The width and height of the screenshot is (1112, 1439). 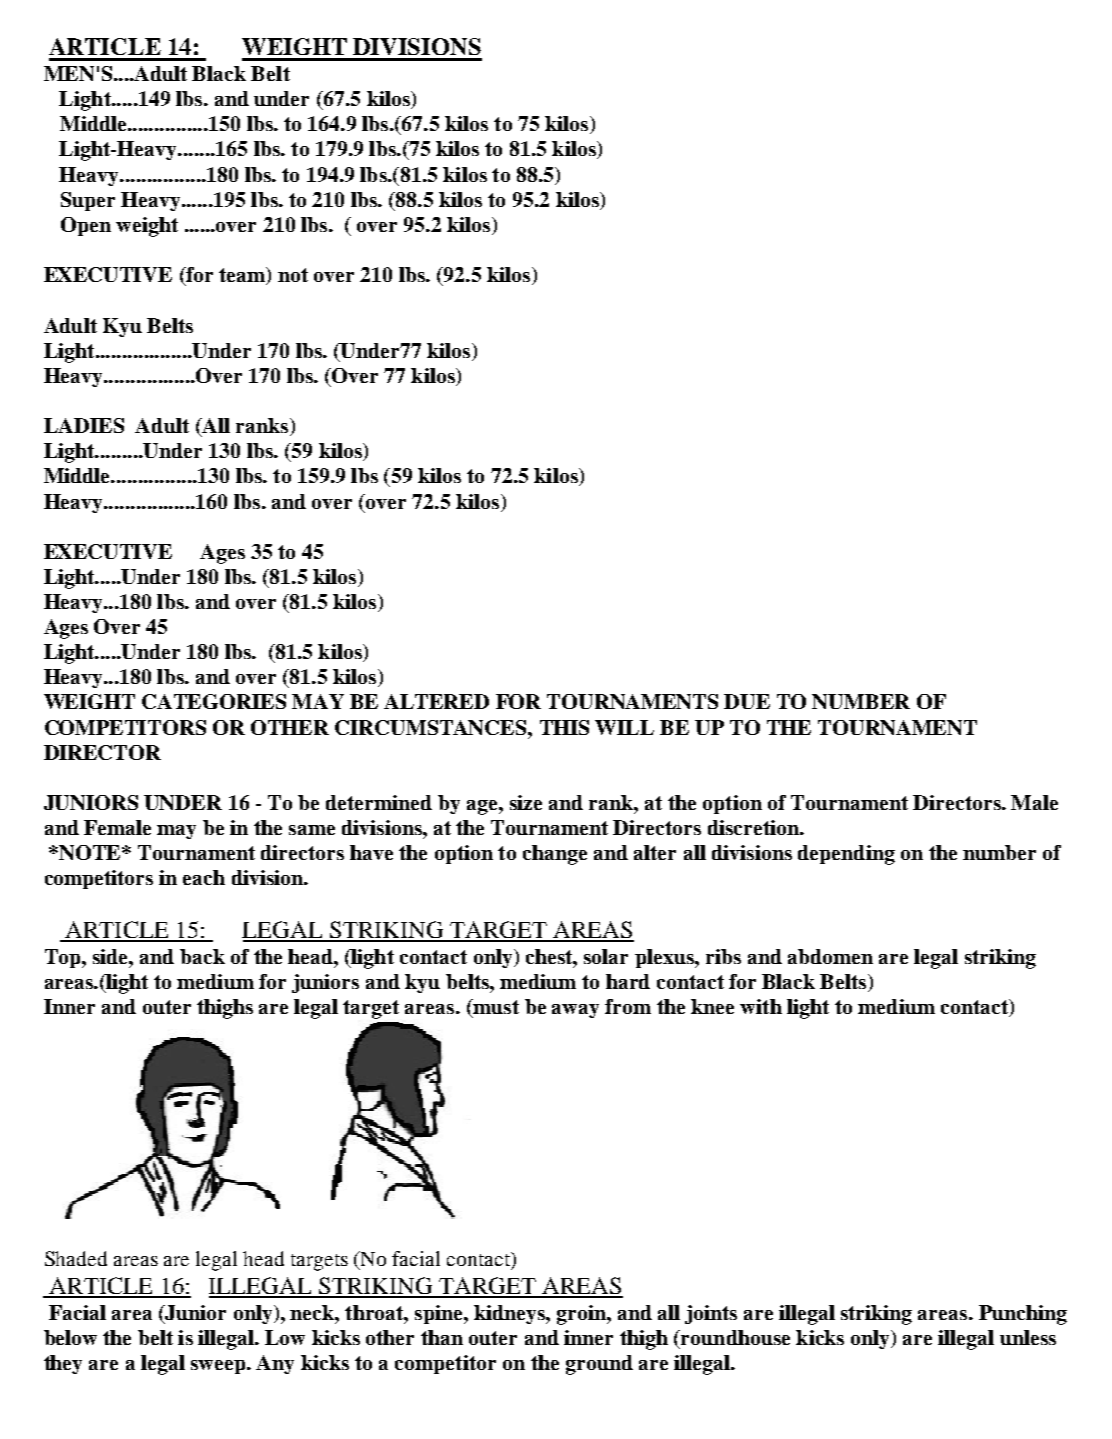 What do you see at coordinates (526, 802) in the screenshot?
I see `size` at bounding box center [526, 802].
